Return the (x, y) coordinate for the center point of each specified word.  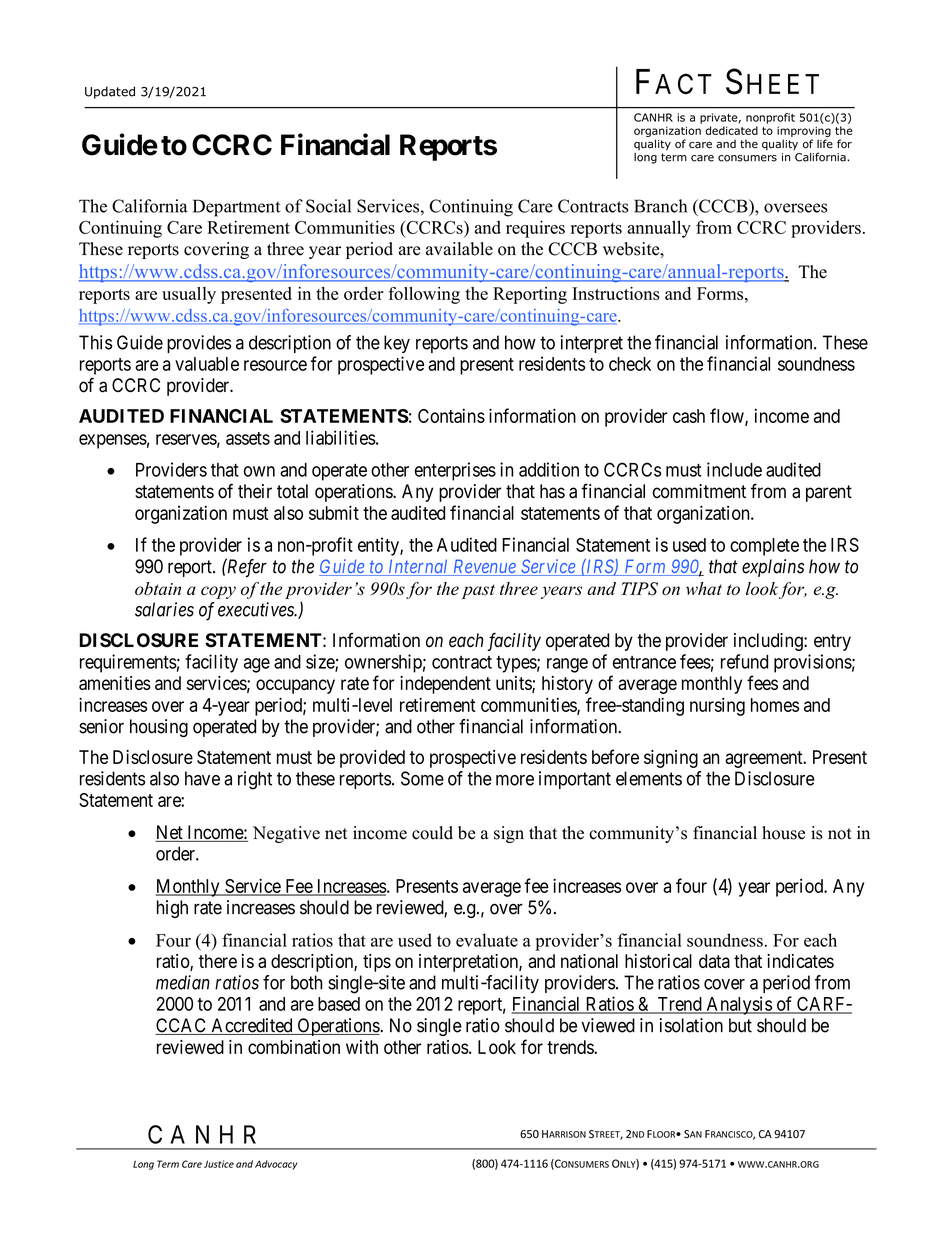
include (734, 469)
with (362, 1047)
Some (422, 778)
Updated (110, 92)
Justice (219, 1164)
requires (535, 229)
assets (248, 438)
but (740, 1025)
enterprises (455, 471)
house (783, 833)
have (202, 778)
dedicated (731, 130)
